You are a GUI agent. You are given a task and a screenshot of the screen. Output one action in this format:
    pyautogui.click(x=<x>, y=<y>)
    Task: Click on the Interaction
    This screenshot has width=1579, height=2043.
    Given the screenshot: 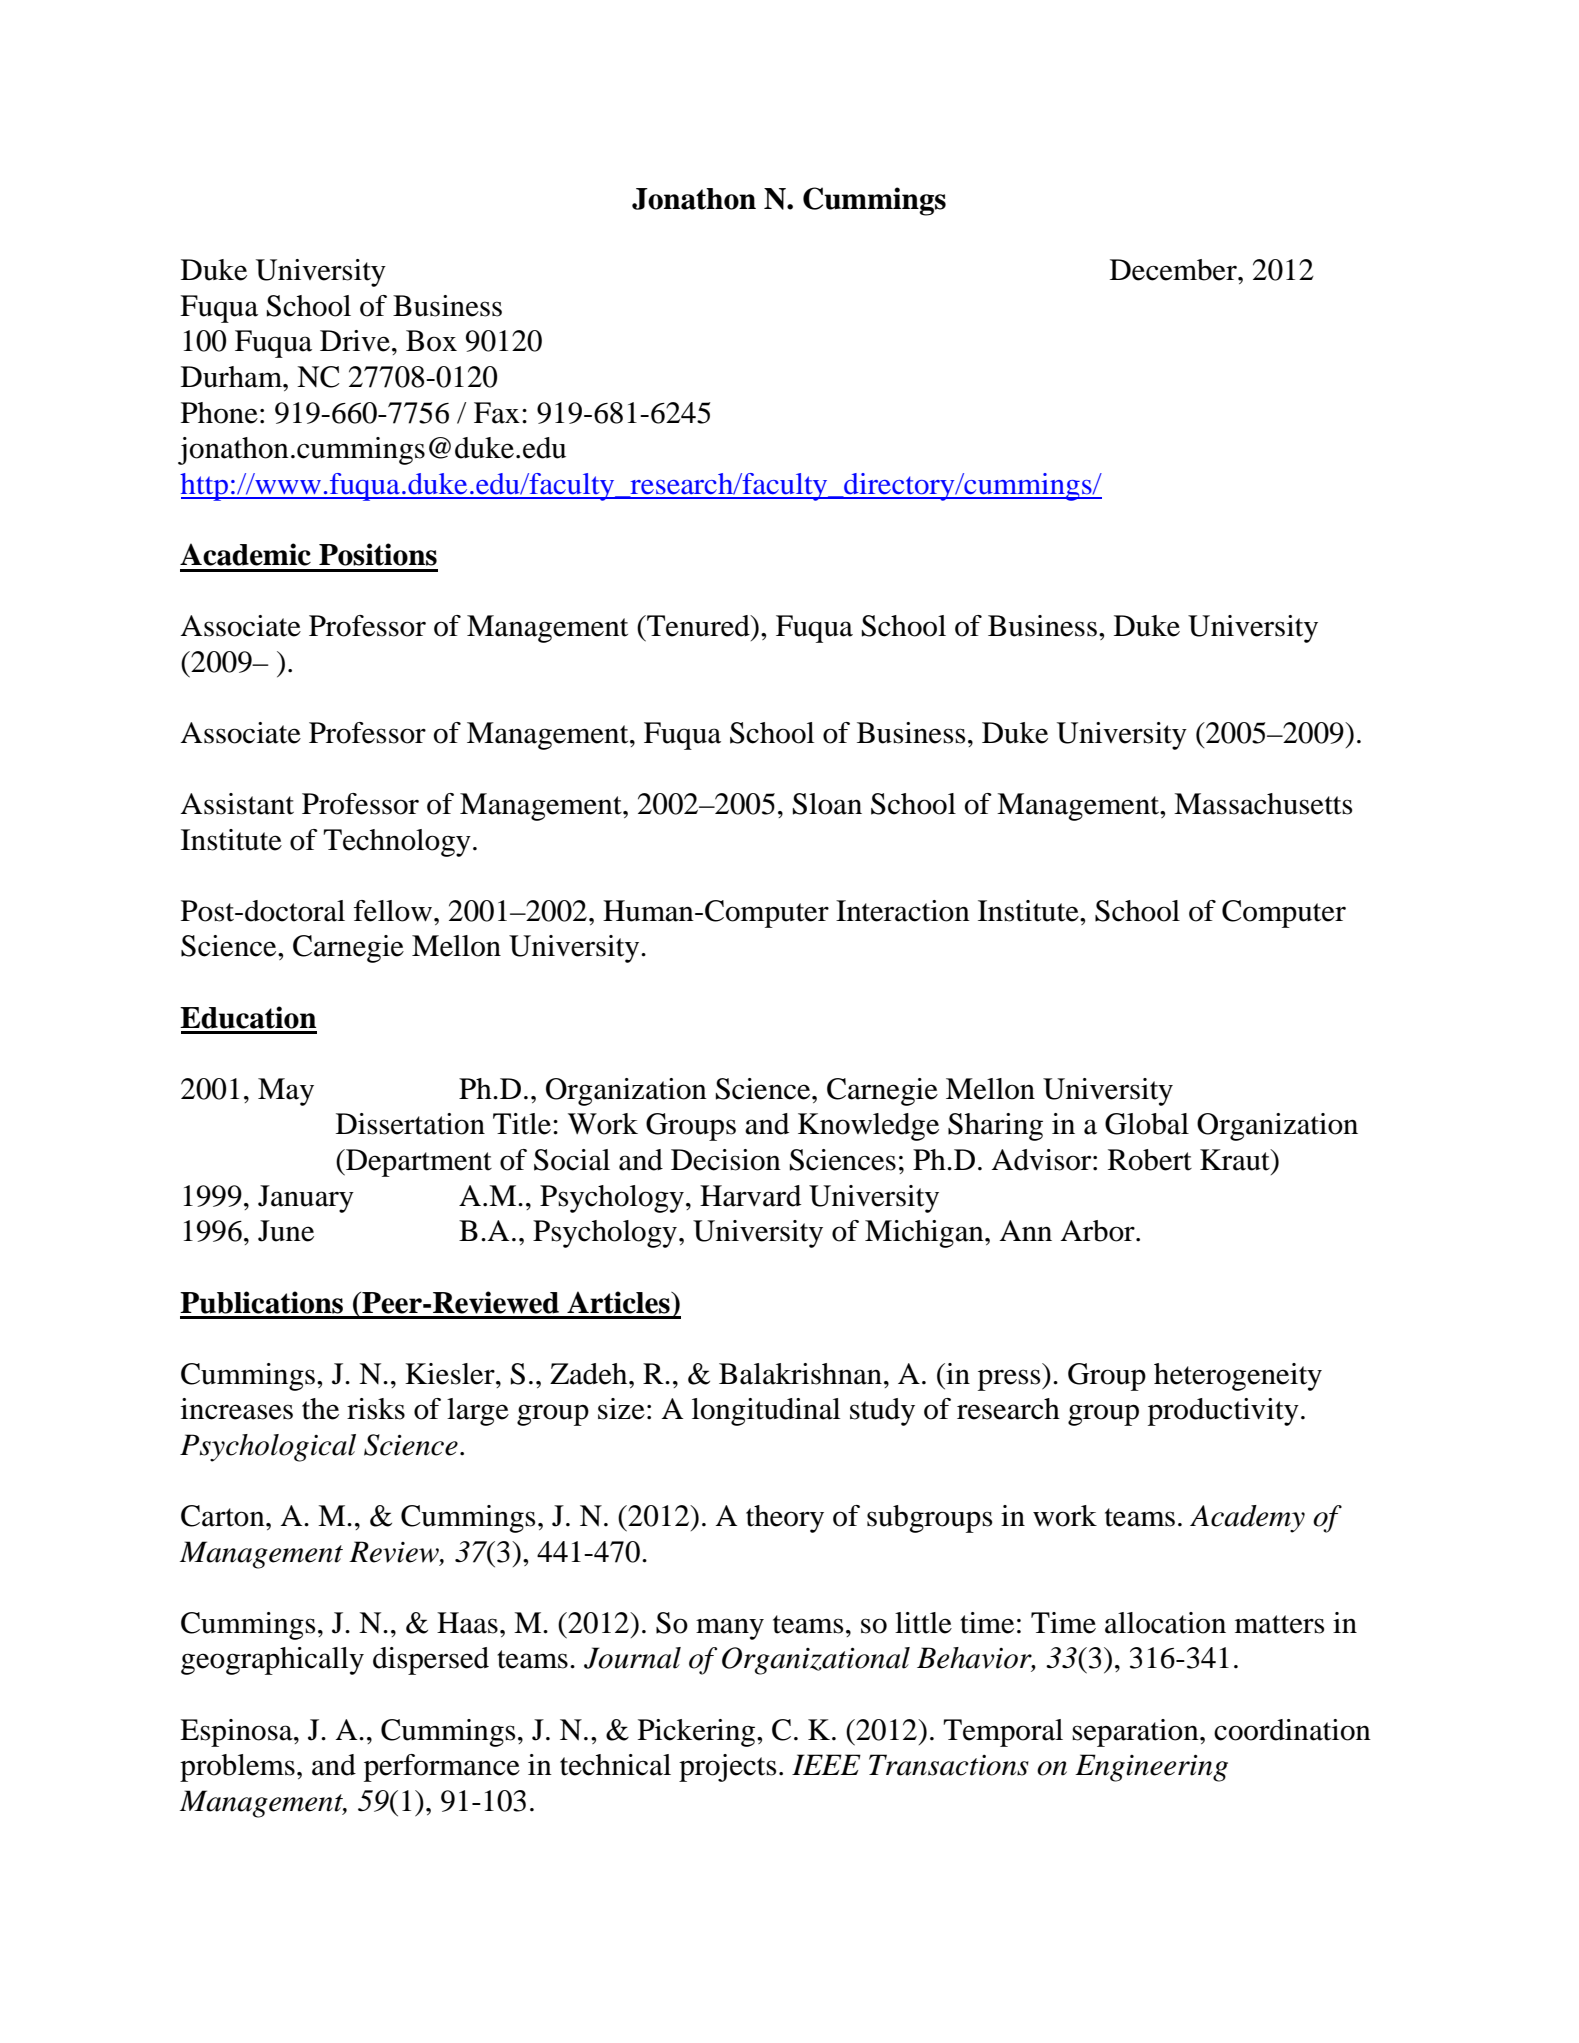 What is the action you would take?
    pyautogui.click(x=903, y=911)
